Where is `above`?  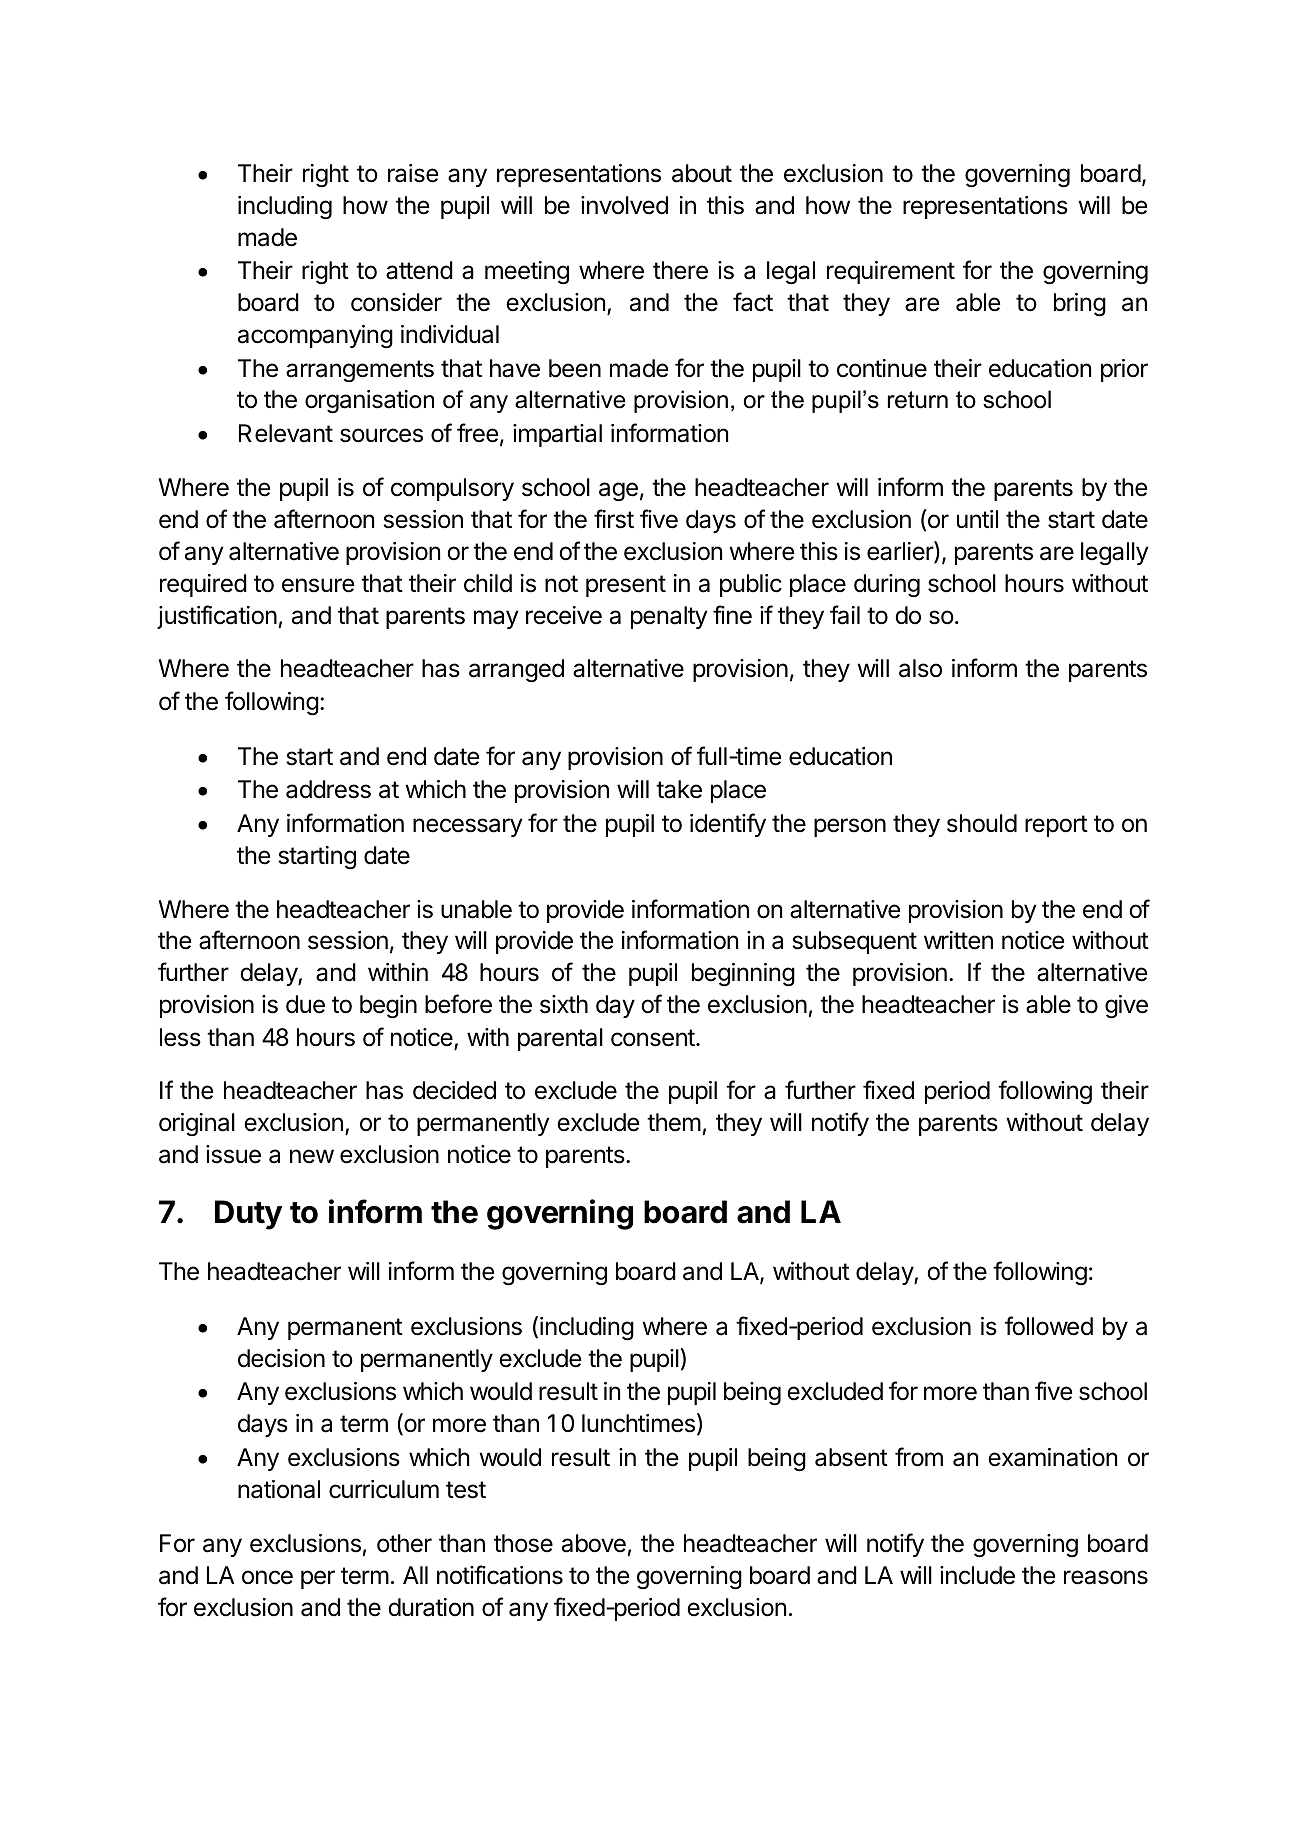
above is located at coordinates (594, 1543).
